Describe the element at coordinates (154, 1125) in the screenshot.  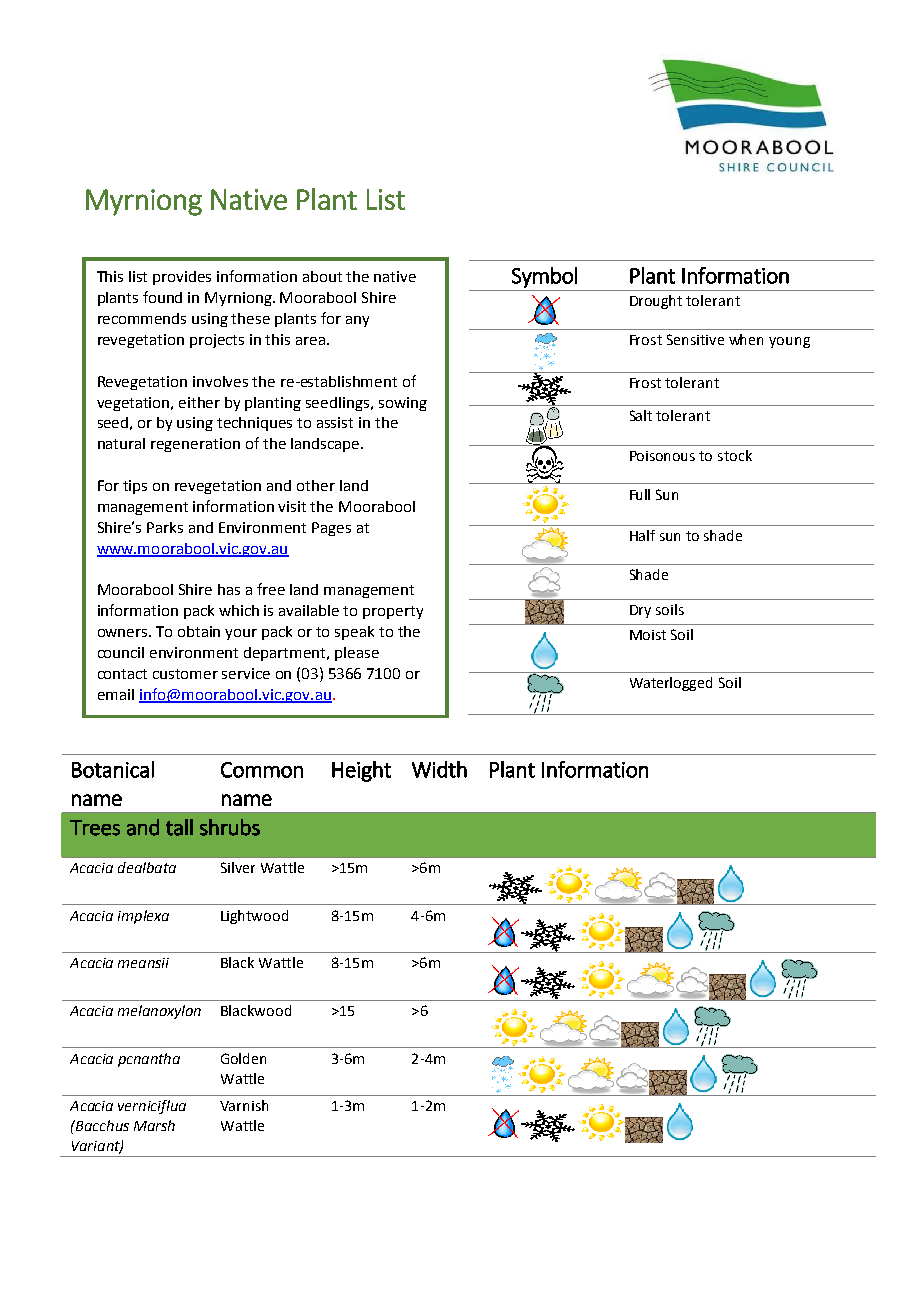
I see `Marsh` at that location.
